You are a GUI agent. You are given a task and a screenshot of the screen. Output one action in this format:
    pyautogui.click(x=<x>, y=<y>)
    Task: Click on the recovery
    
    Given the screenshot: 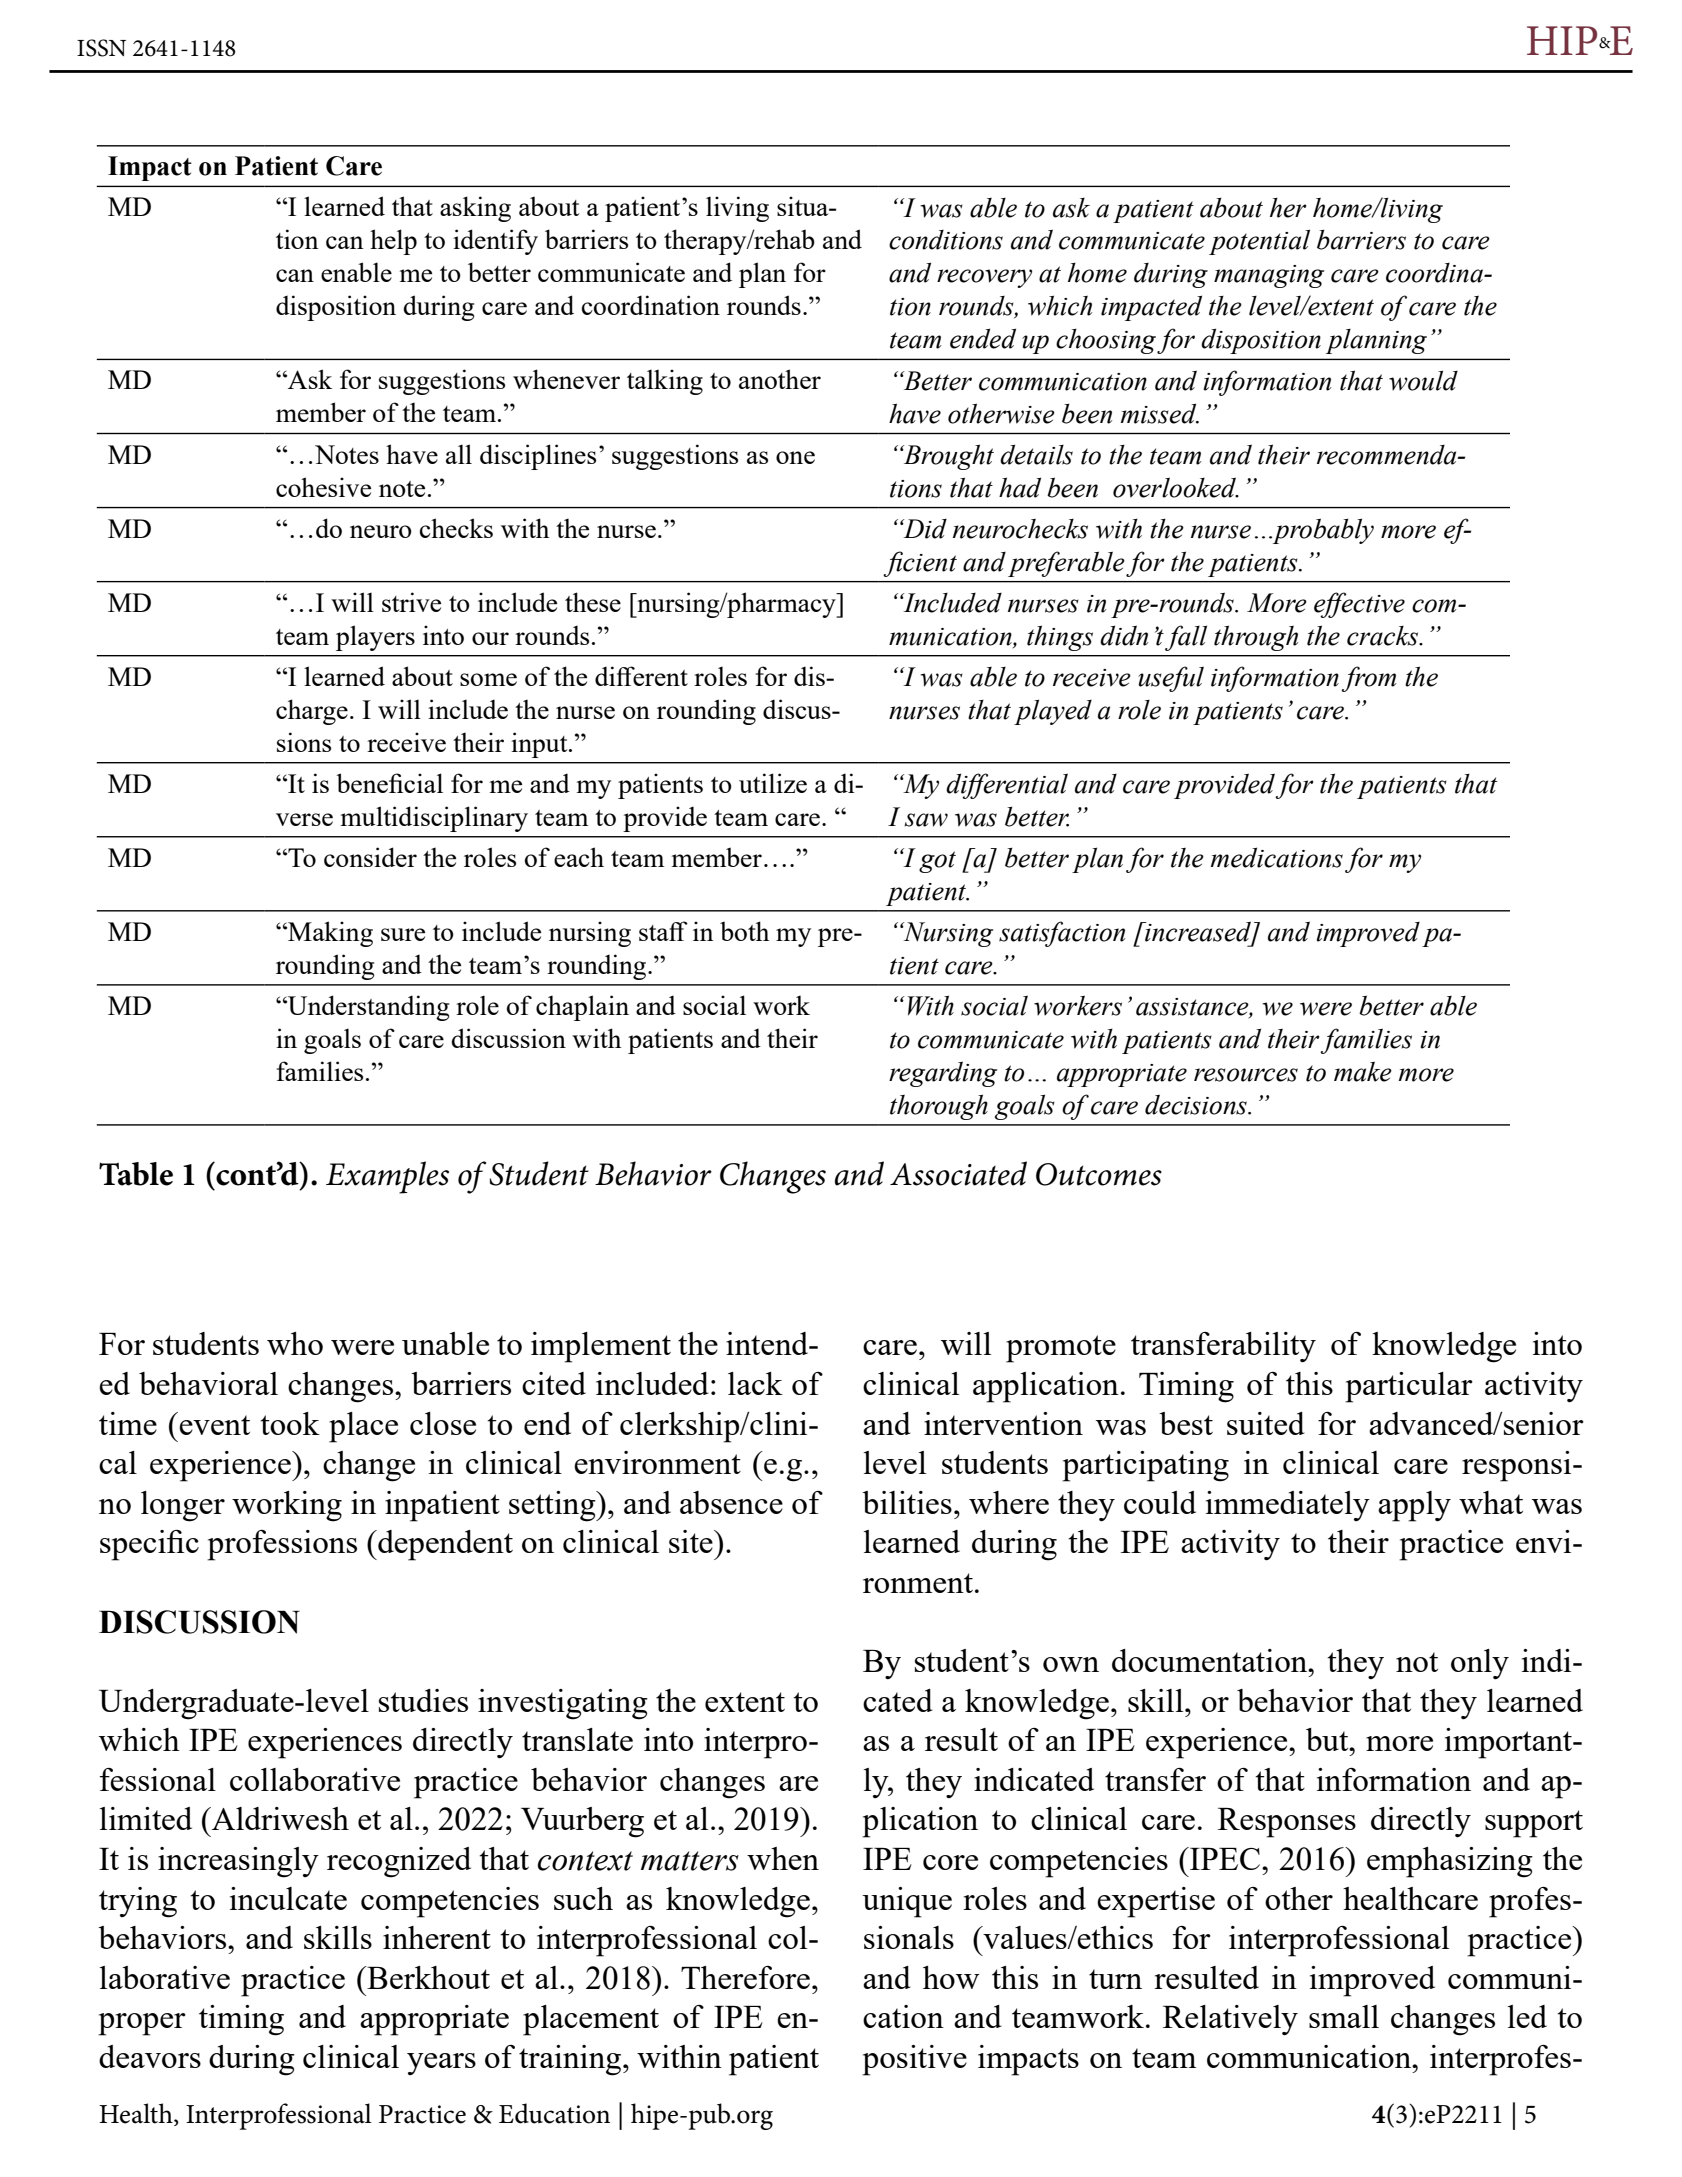 What is the action you would take?
    pyautogui.click(x=984, y=278)
